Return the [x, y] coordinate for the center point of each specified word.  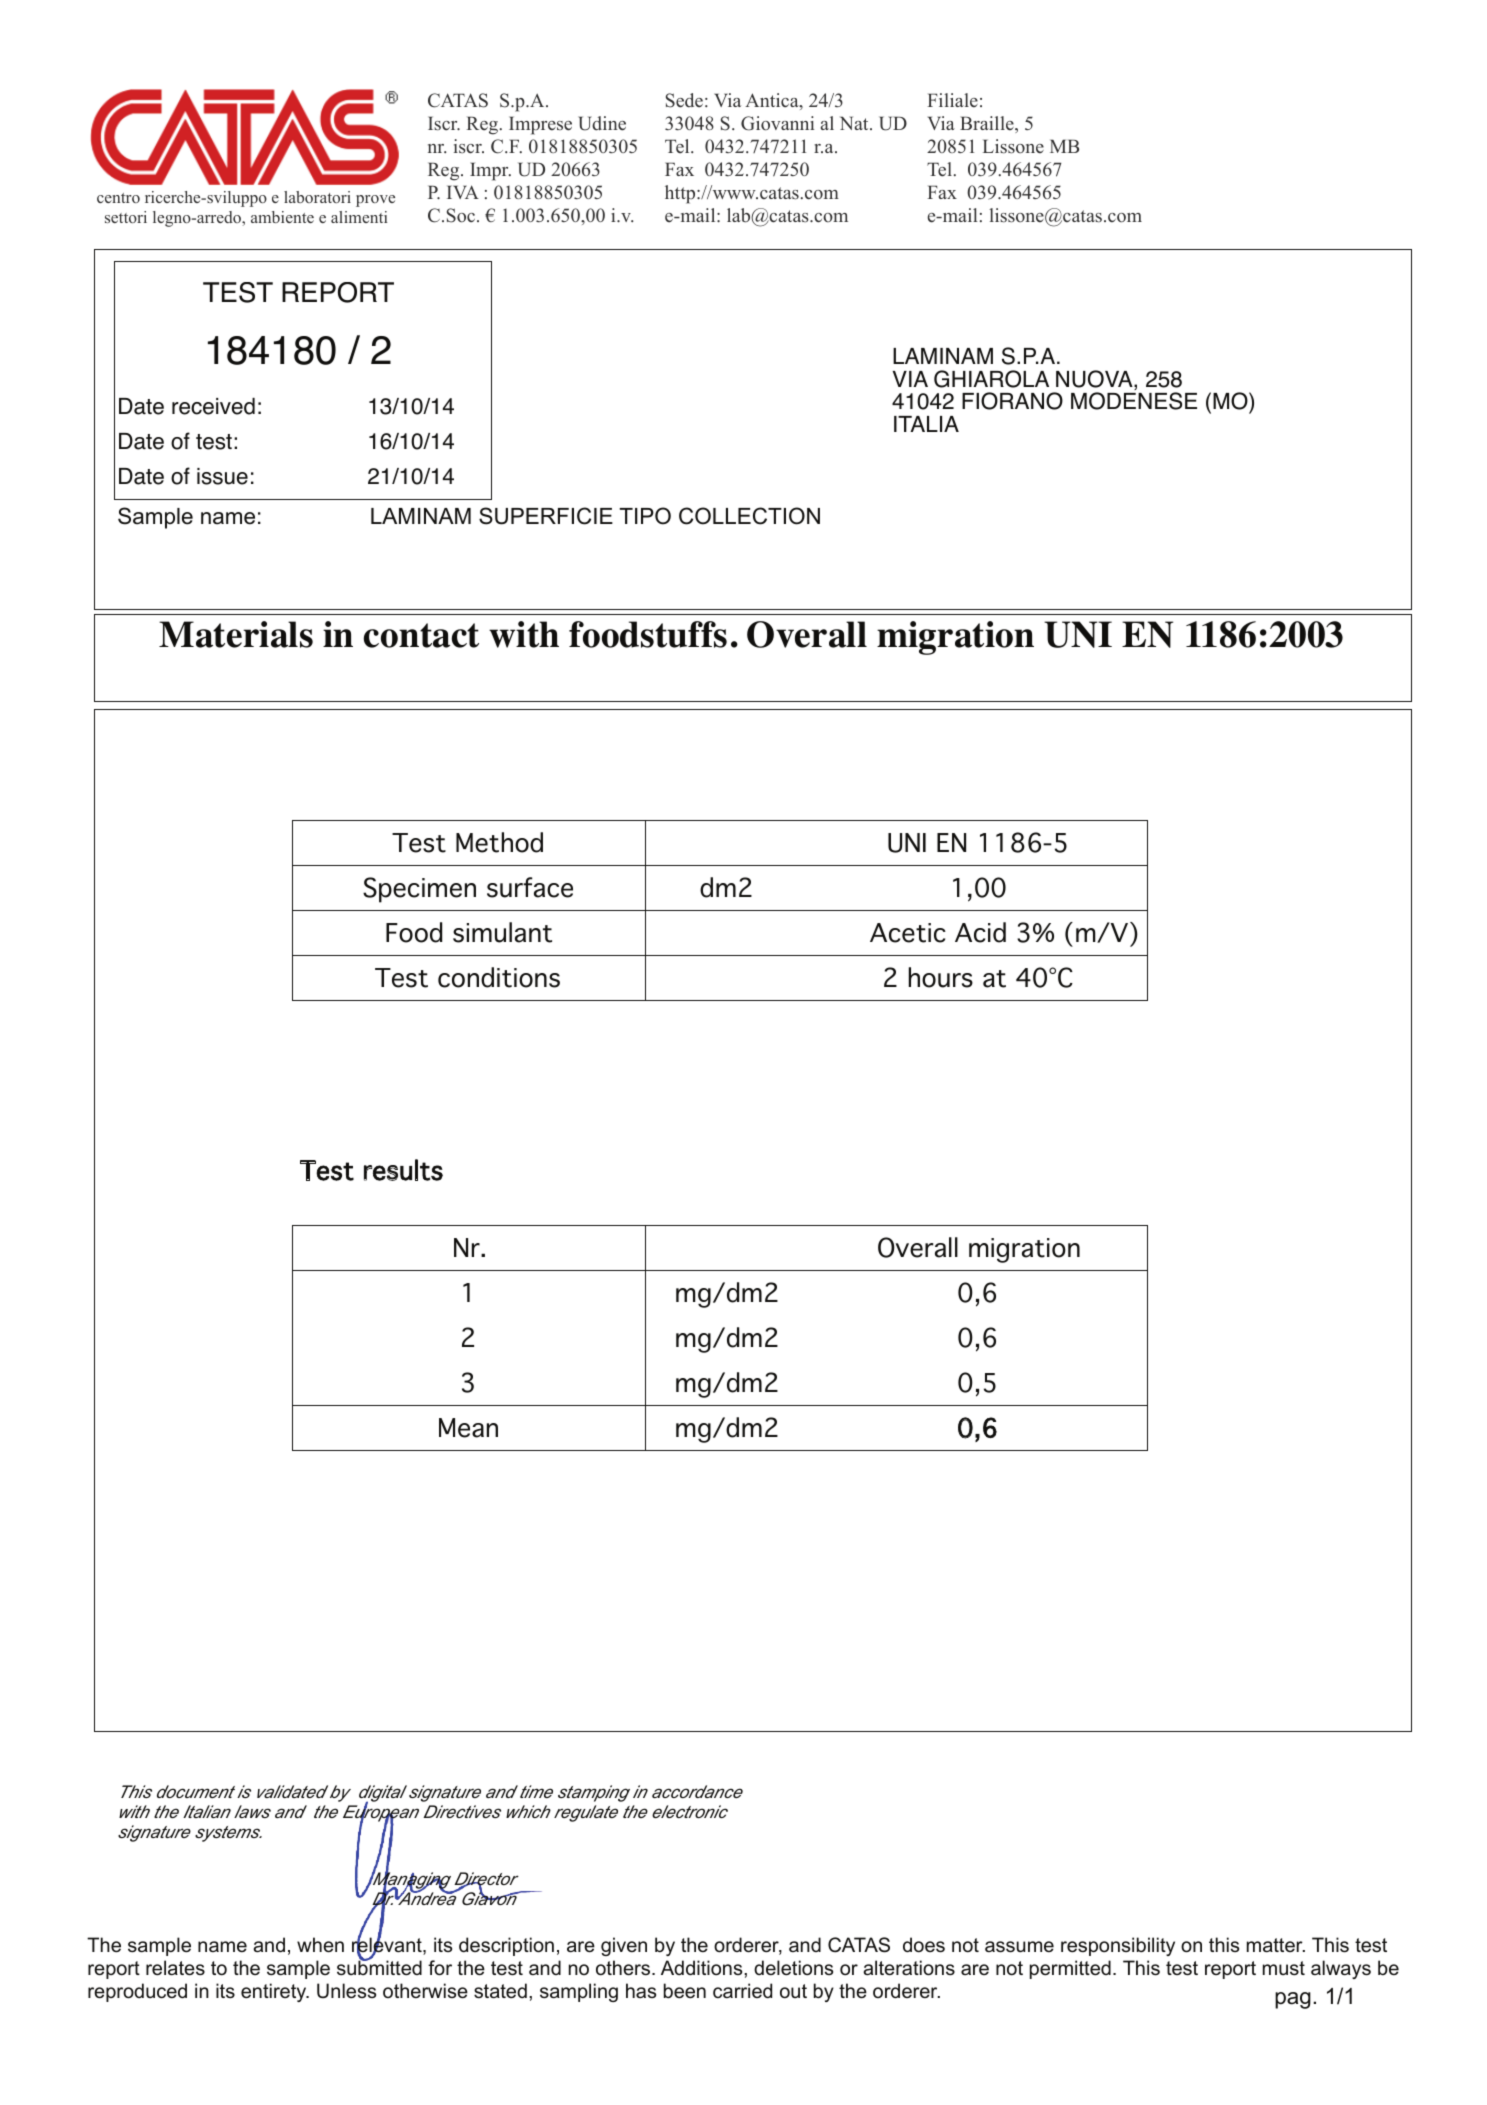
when [320, 1945]
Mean [468, 1428]
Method [499, 842]
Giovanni [777, 123]
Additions [703, 1968]
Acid [980, 932]
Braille [988, 124]
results [403, 1170]
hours [940, 977]
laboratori [317, 197]
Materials [236, 634]
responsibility [1118, 1946]
